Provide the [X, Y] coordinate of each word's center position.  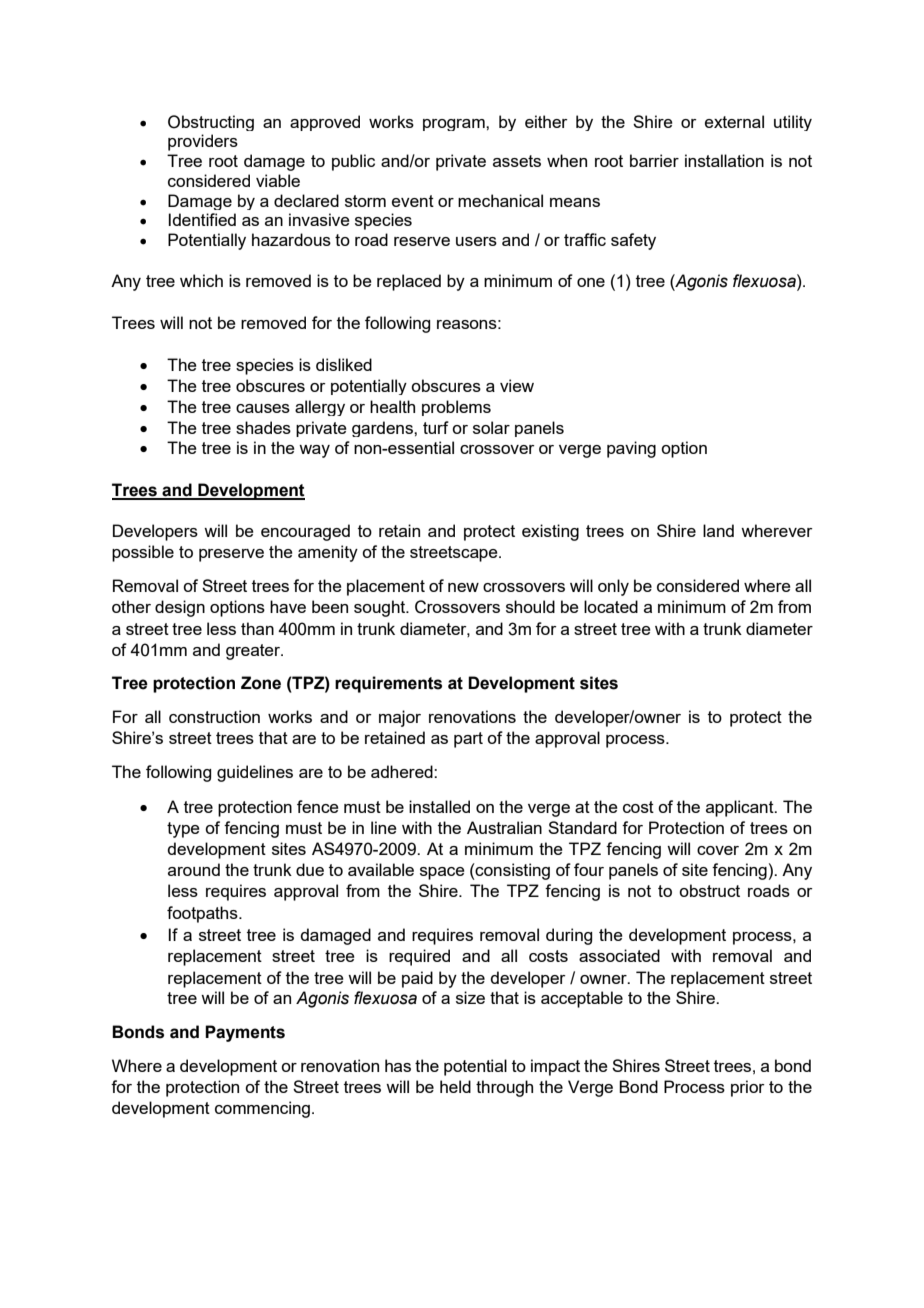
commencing [262, 1109]
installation [724, 160]
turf [436, 427]
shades [263, 427]
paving [631, 449]
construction [214, 716]
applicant [741, 808]
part [468, 740]
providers [203, 142]
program [455, 125]
